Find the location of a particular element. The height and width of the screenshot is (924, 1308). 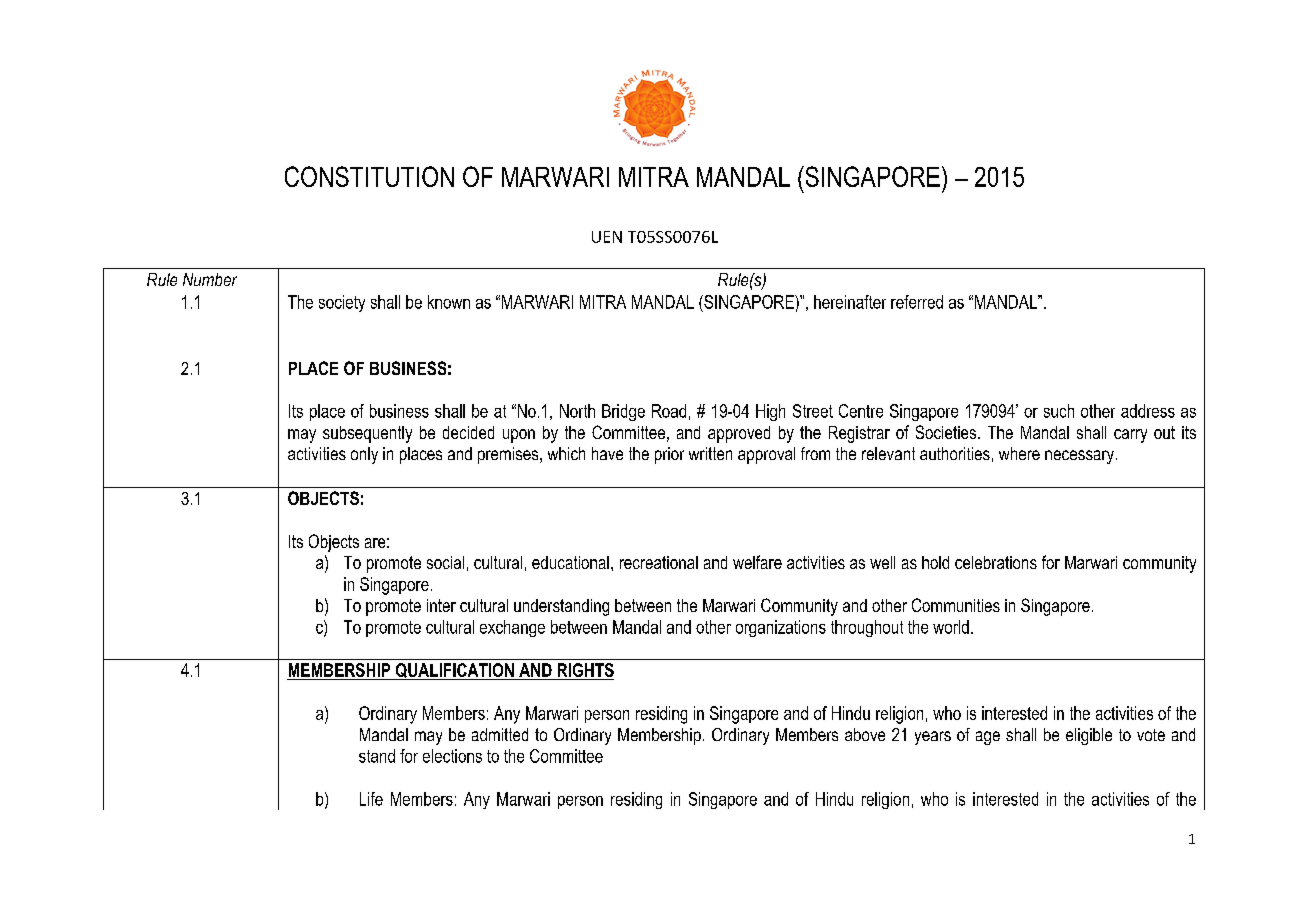

recreational is located at coordinates (659, 562).
